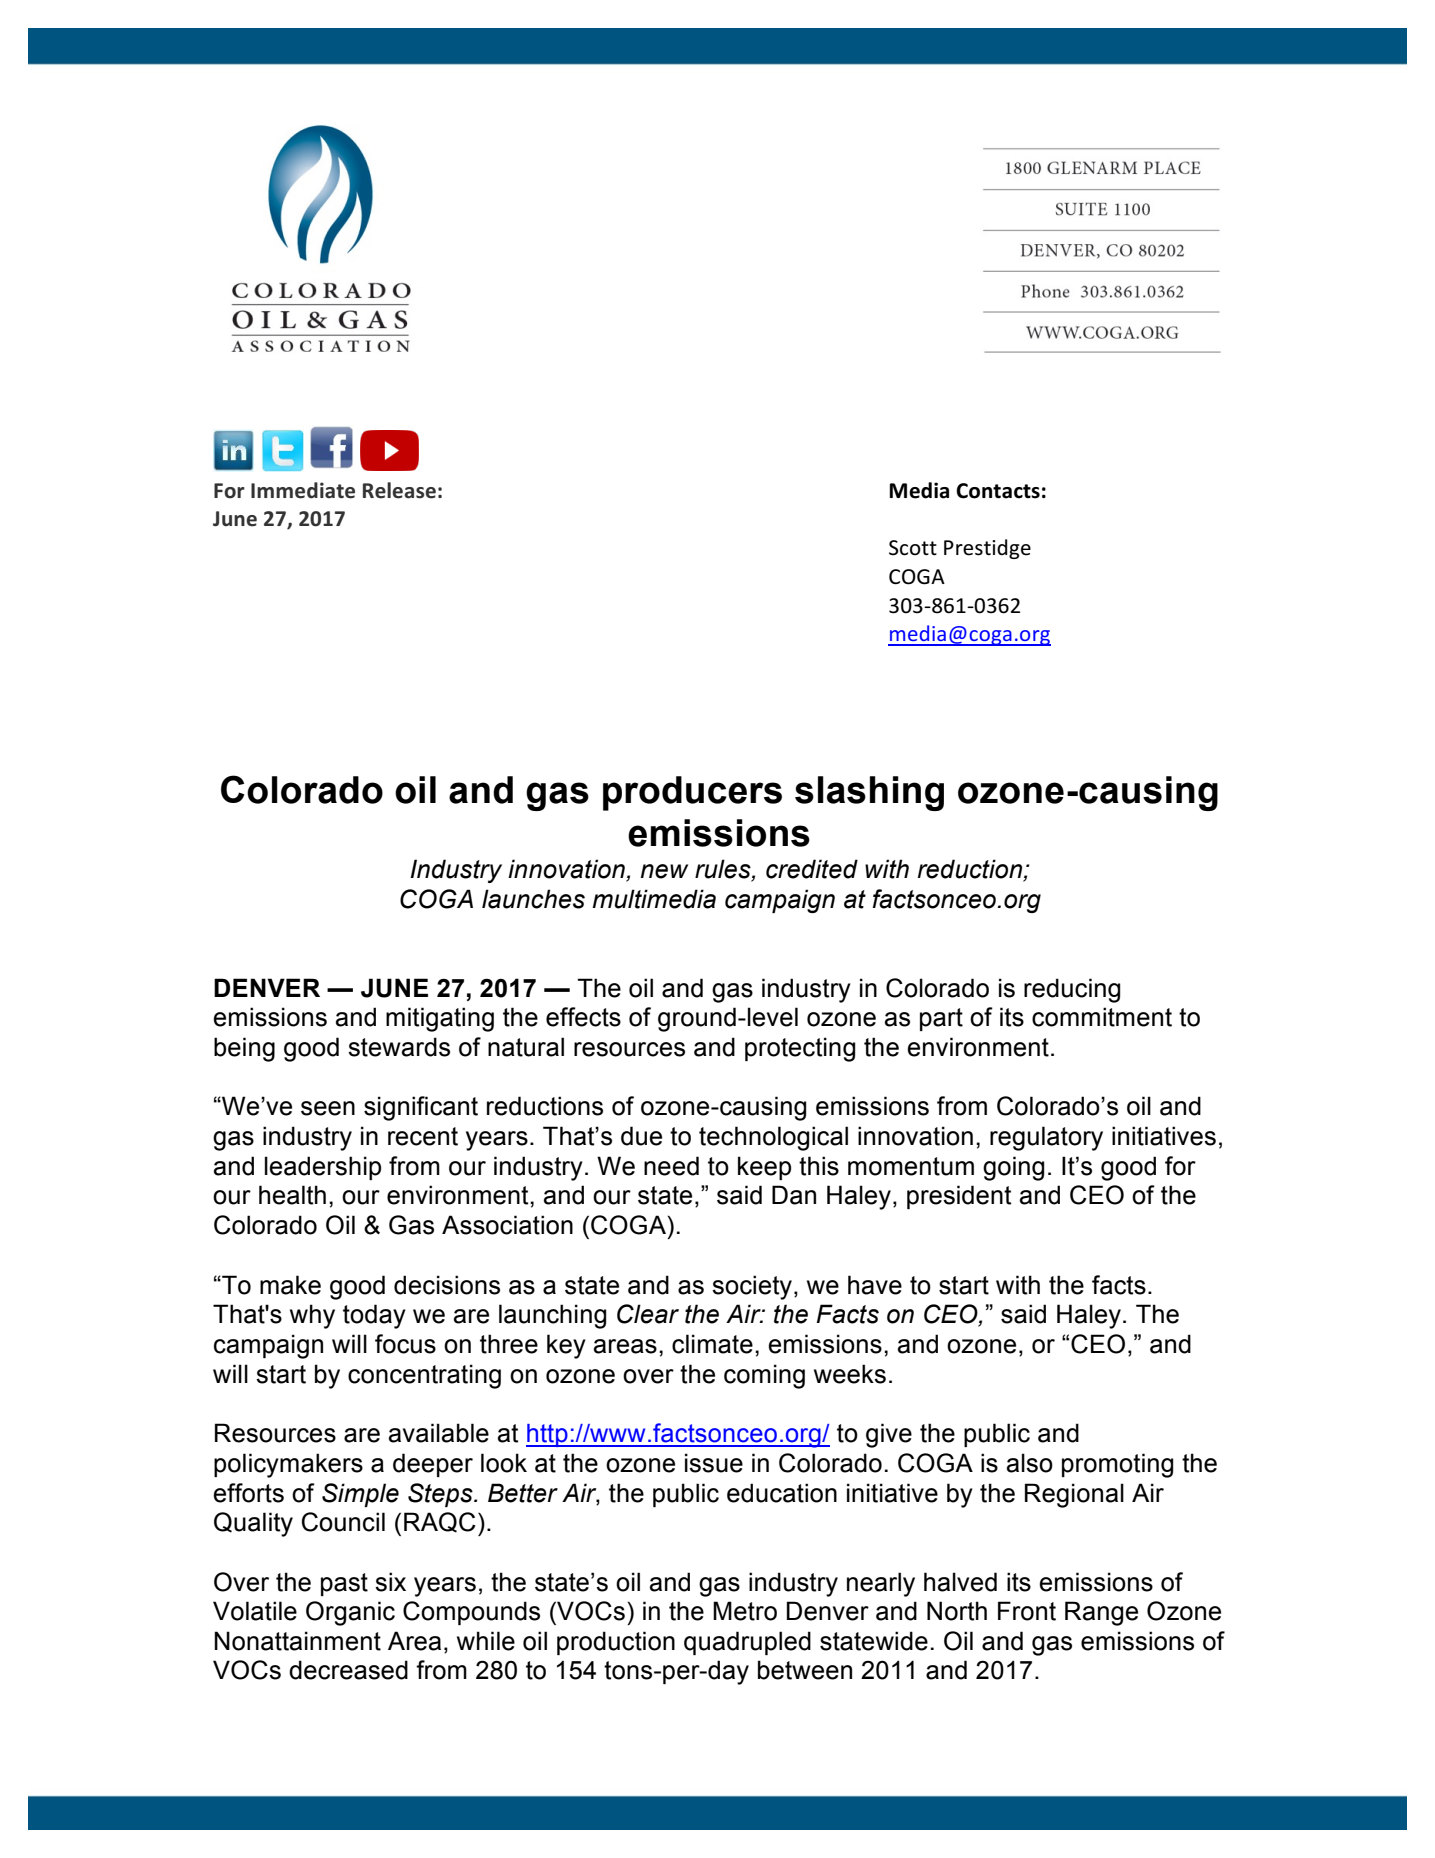  I want to click on slashing, so click(869, 793).
